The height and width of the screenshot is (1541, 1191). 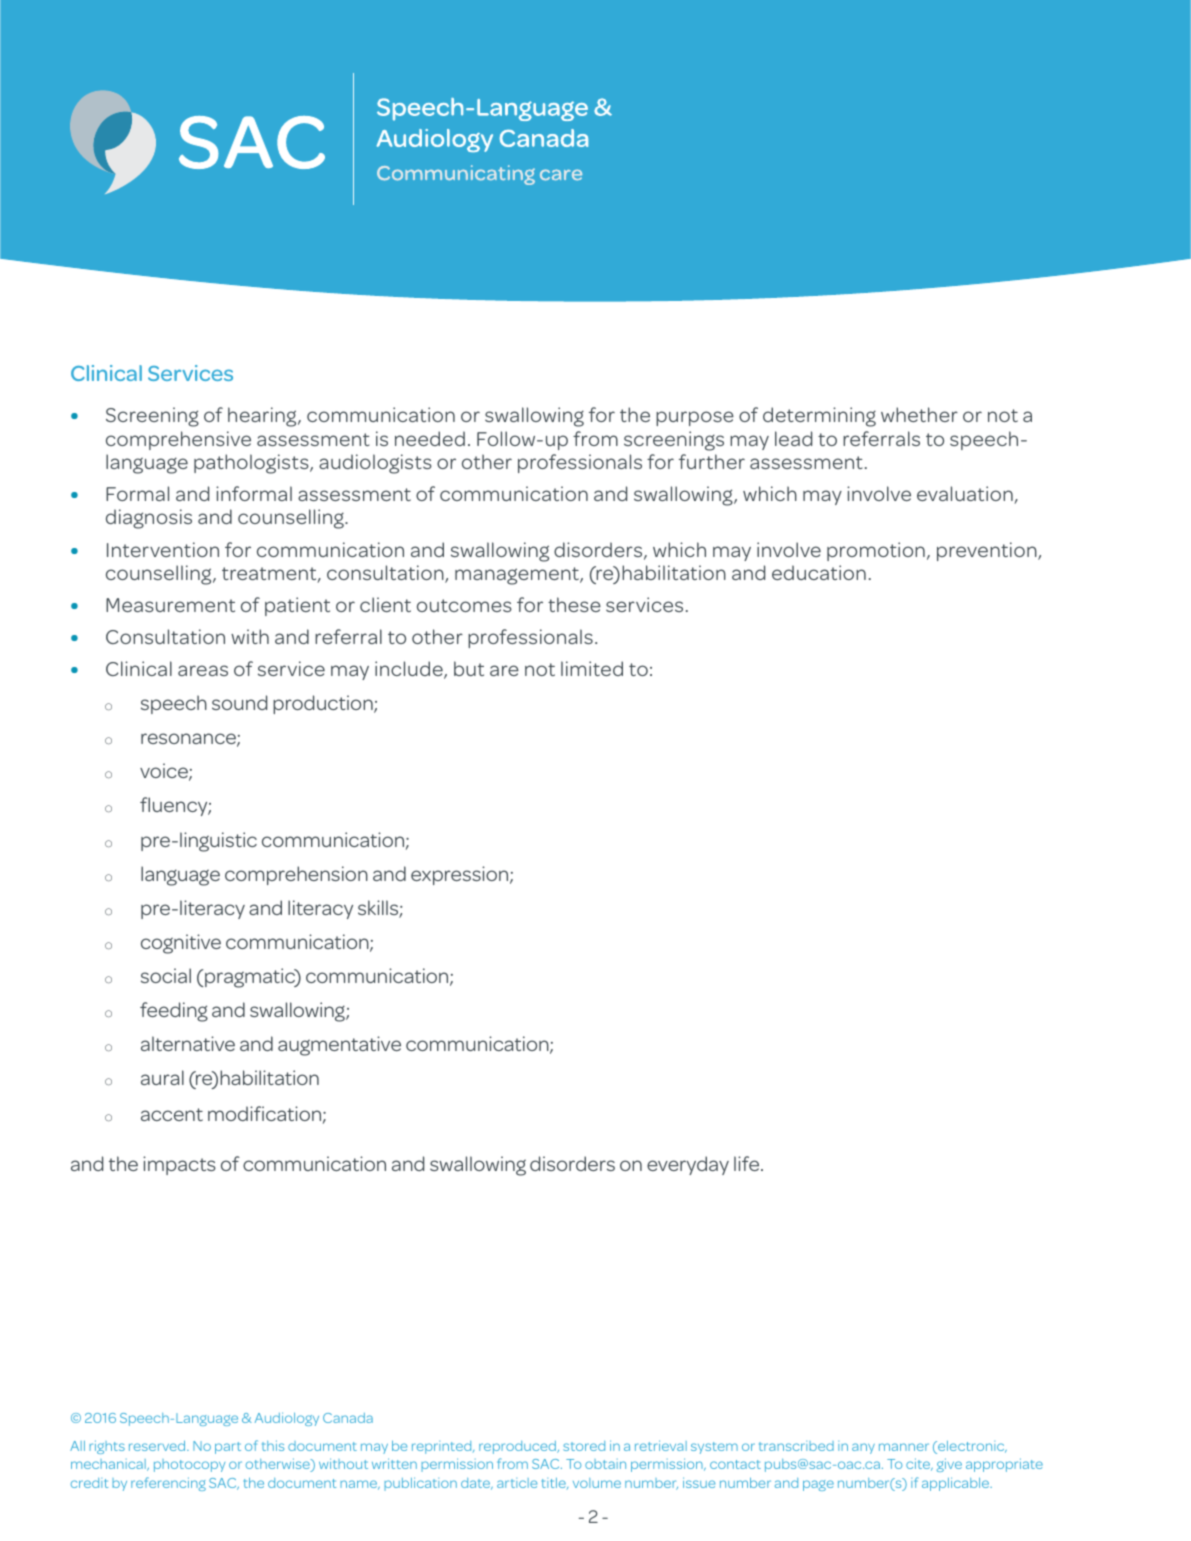 What do you see at coordinates (904, 1447) in the screenshot?
I see `manner` at bounding box center [904, 1447].
